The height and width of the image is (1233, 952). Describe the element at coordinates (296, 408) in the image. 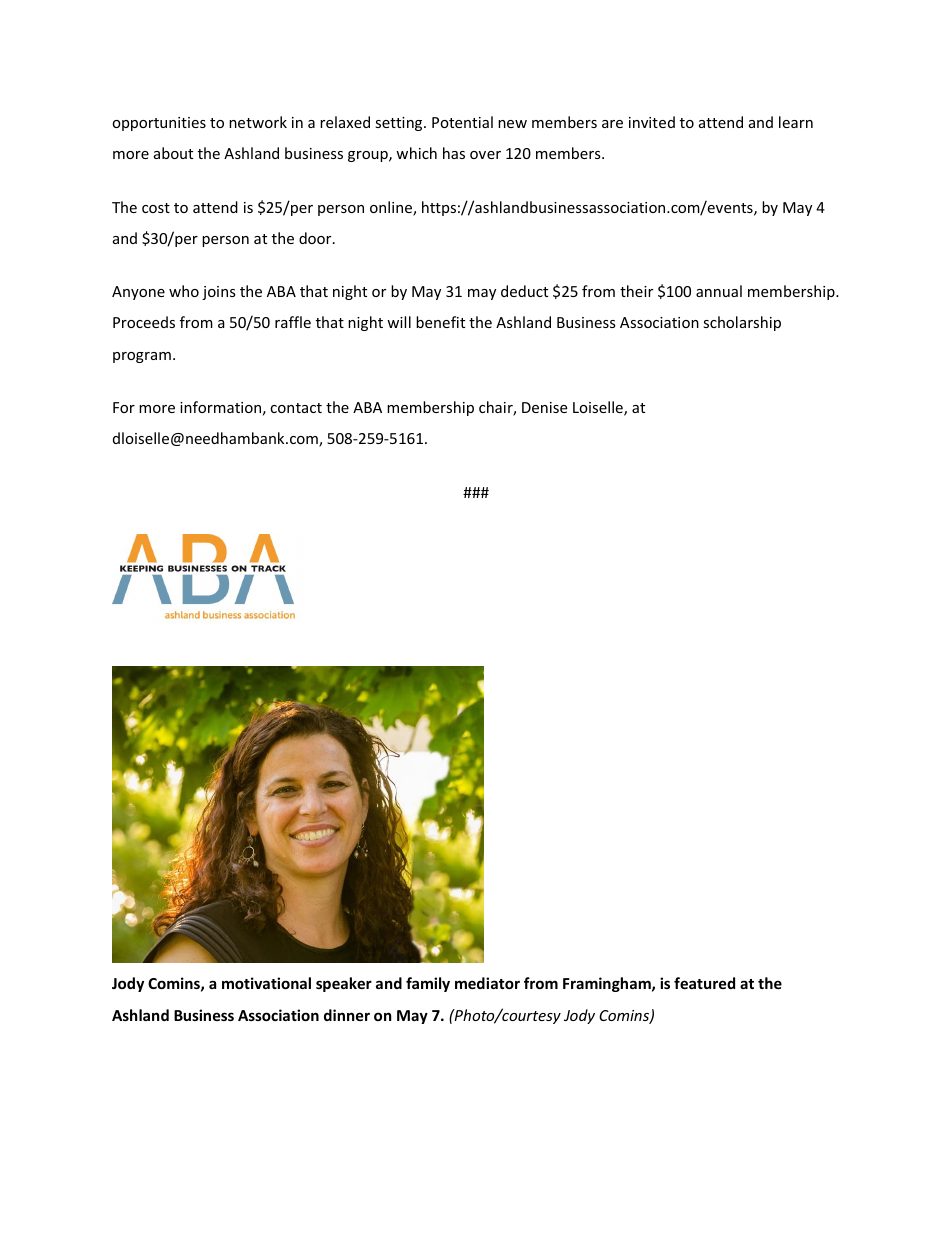

I see `contact` at that location.
